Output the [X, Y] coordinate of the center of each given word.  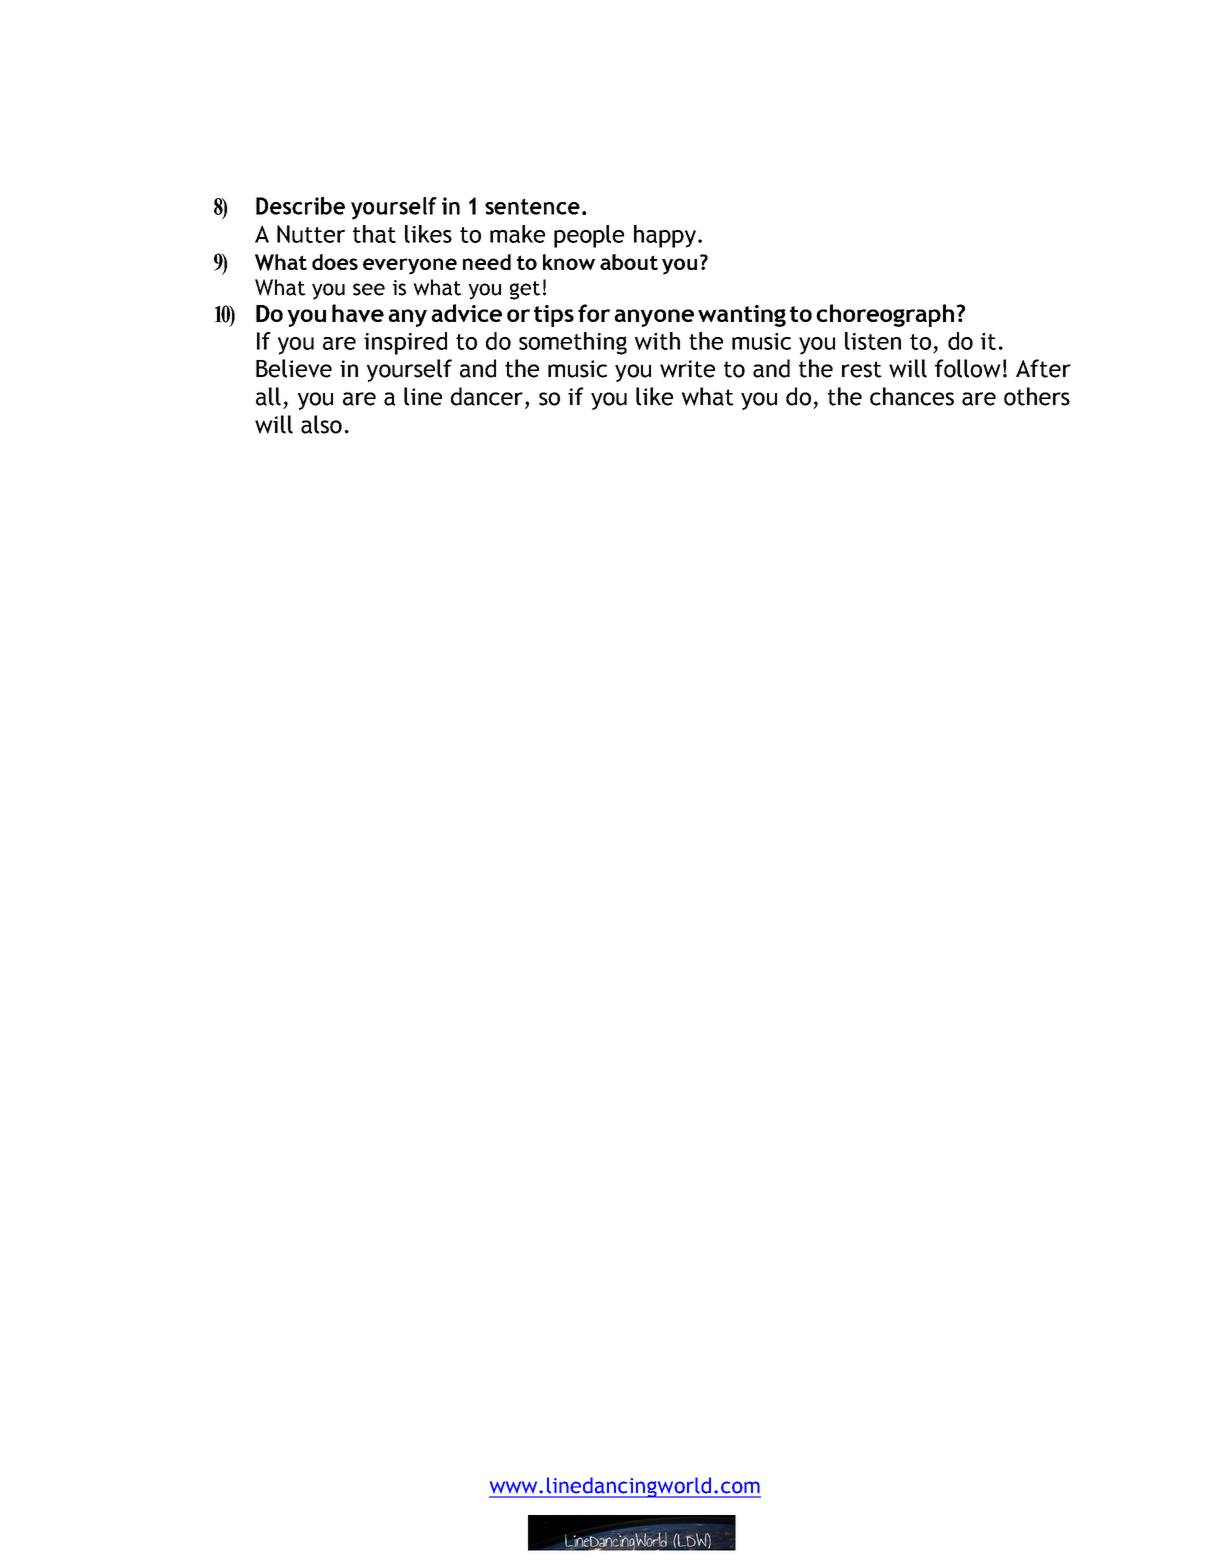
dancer [487, 396]
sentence [532, 206]
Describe [300, 205]
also [321, 424]
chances [912, 396]
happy [665, 236]
